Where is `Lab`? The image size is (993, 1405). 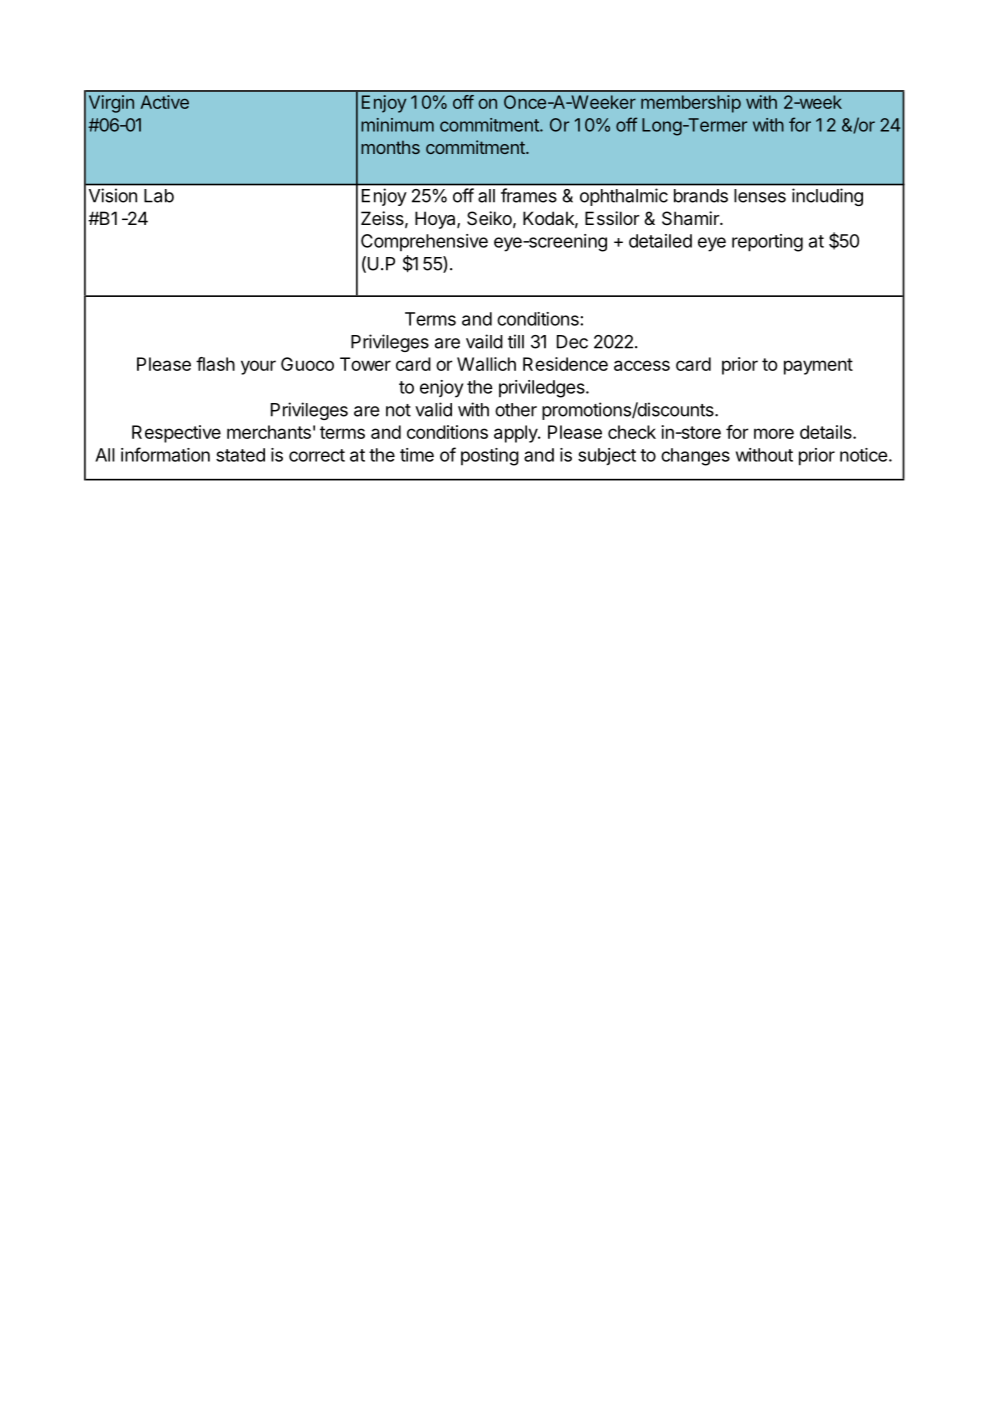 Lab is located at coordinates (159, 196).
